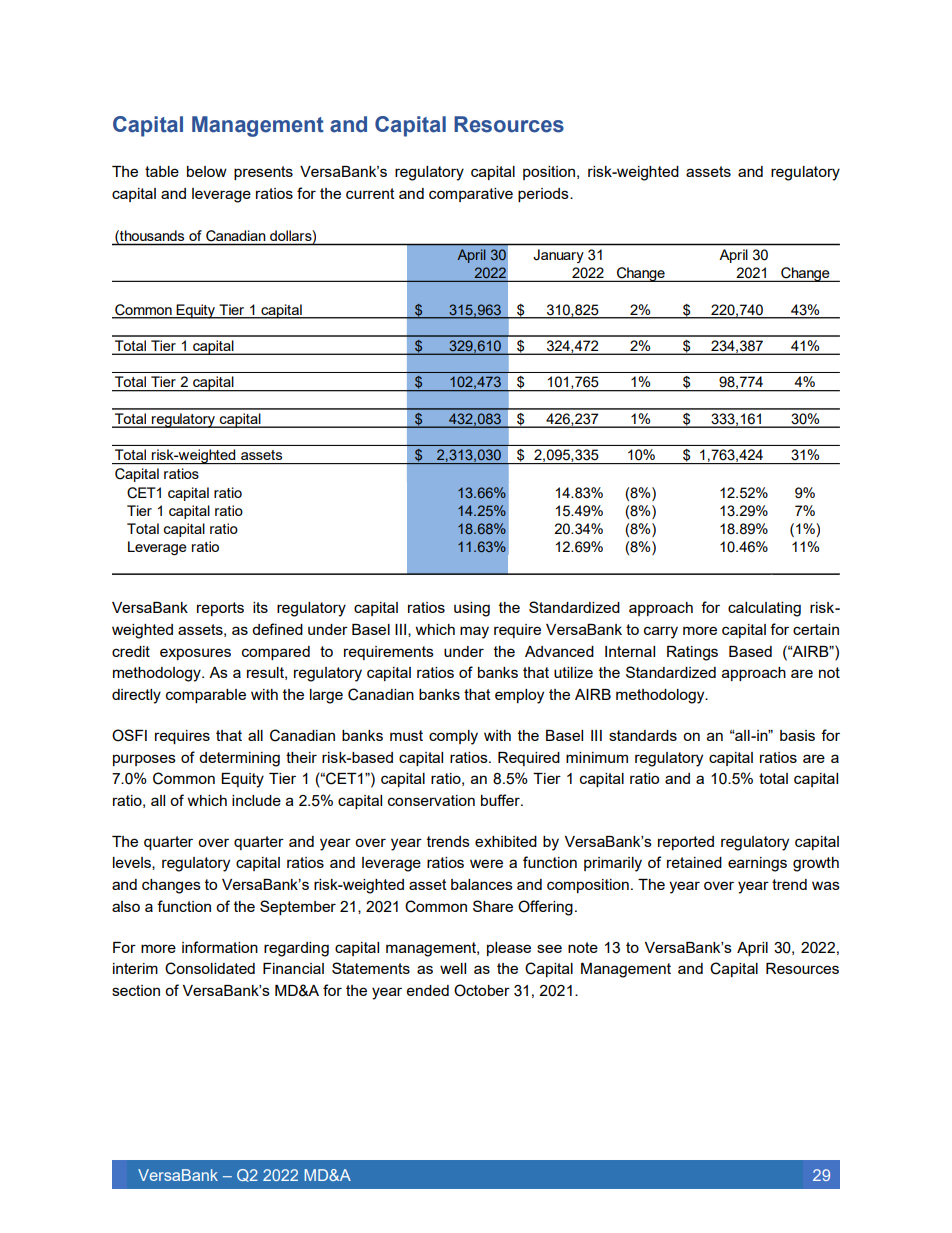 The height and width of the image is (1233, 952). Describe the element at coordinates (544, 195) in the image. I see `periods` at that location.
